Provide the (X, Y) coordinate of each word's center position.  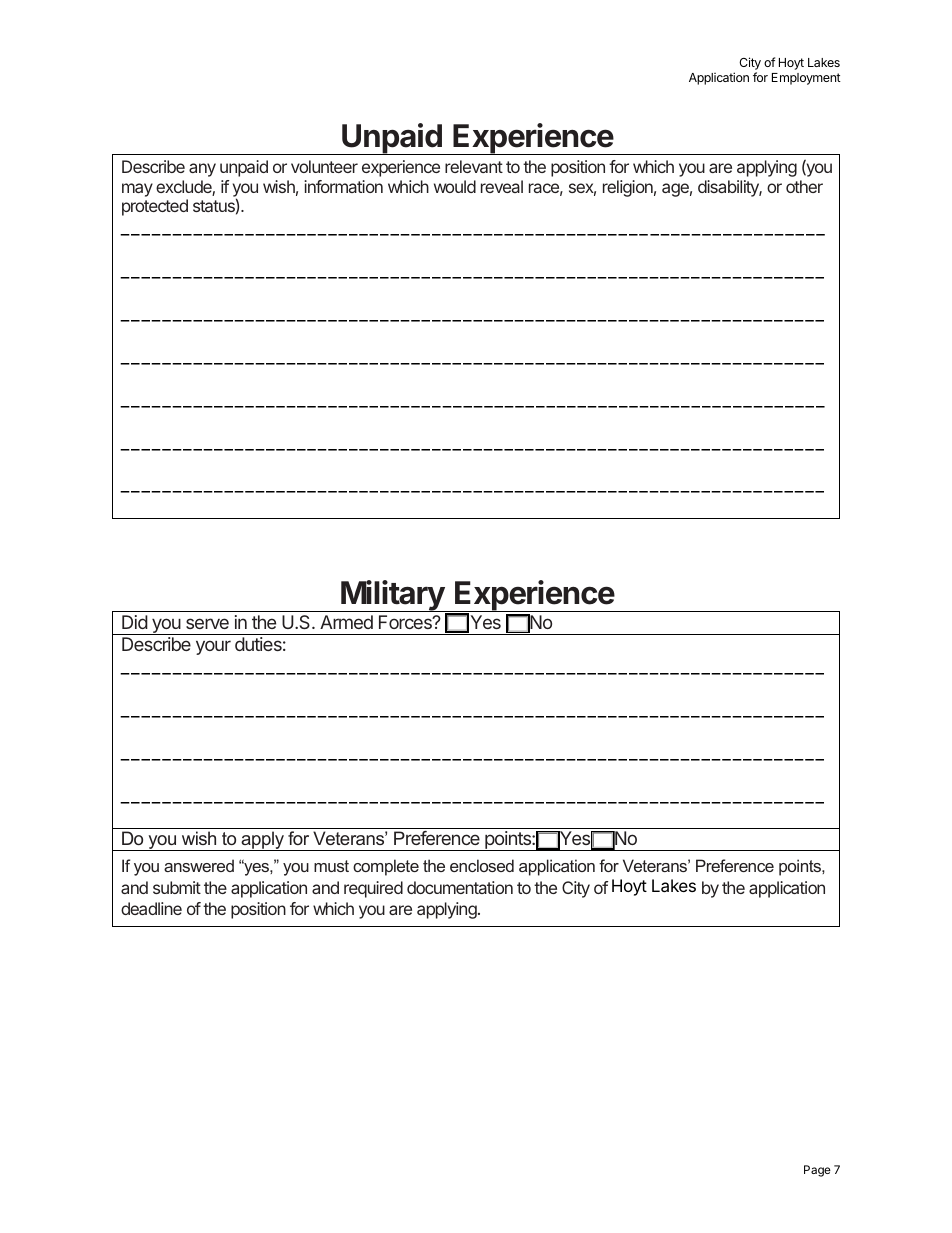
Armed (346, 622)
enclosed (482, 865)
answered (199, 865)
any (202, 170)
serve (207, 623)
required (373, 889)
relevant (474, 166)
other (804, 186)
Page (817, 1171)
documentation (460, 887)
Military (392, 597)
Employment (806, 79)
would (455, 186)
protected (155, 207)
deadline (151, 908)
